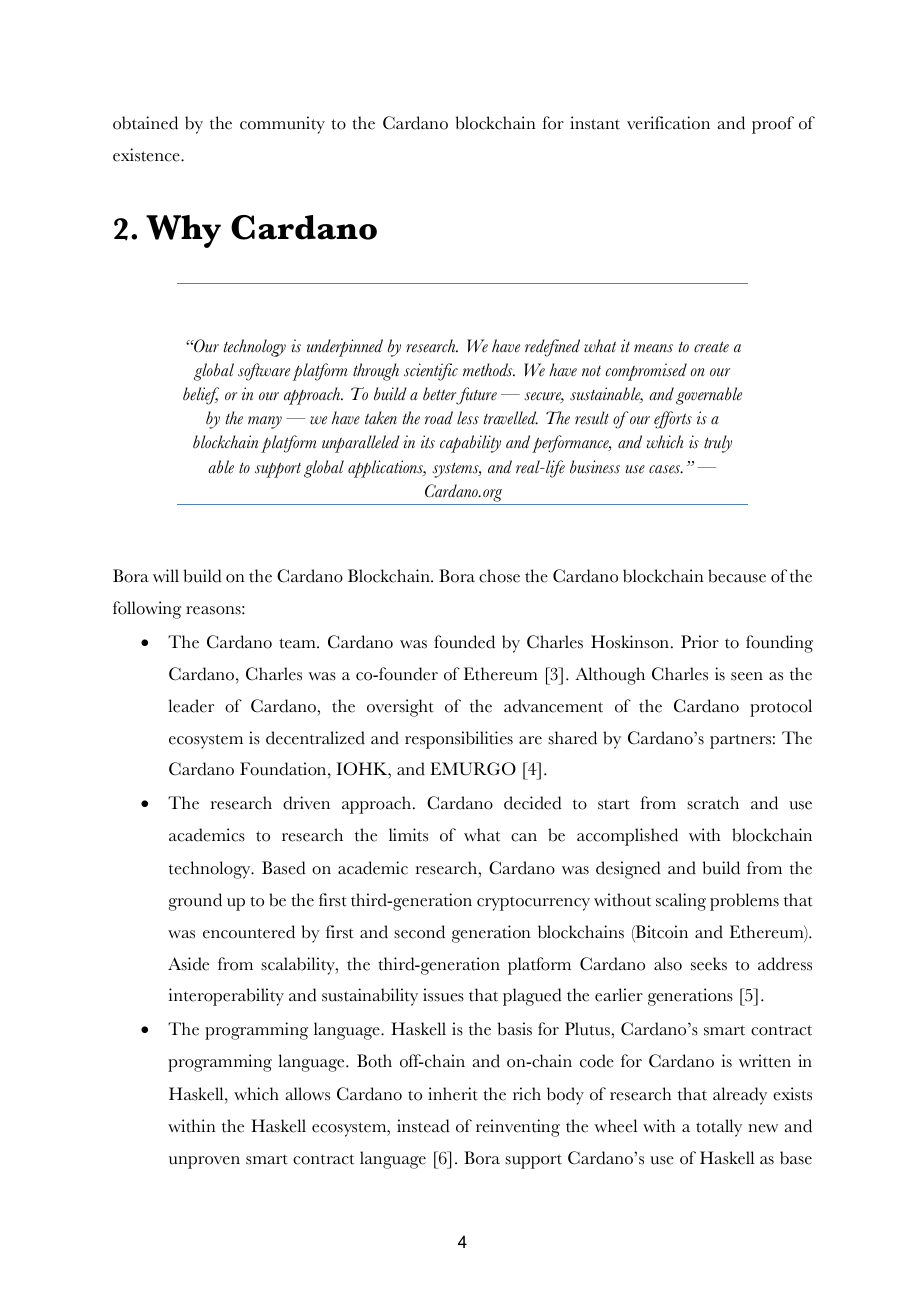  I want to click on capability, so click(470, 444).
